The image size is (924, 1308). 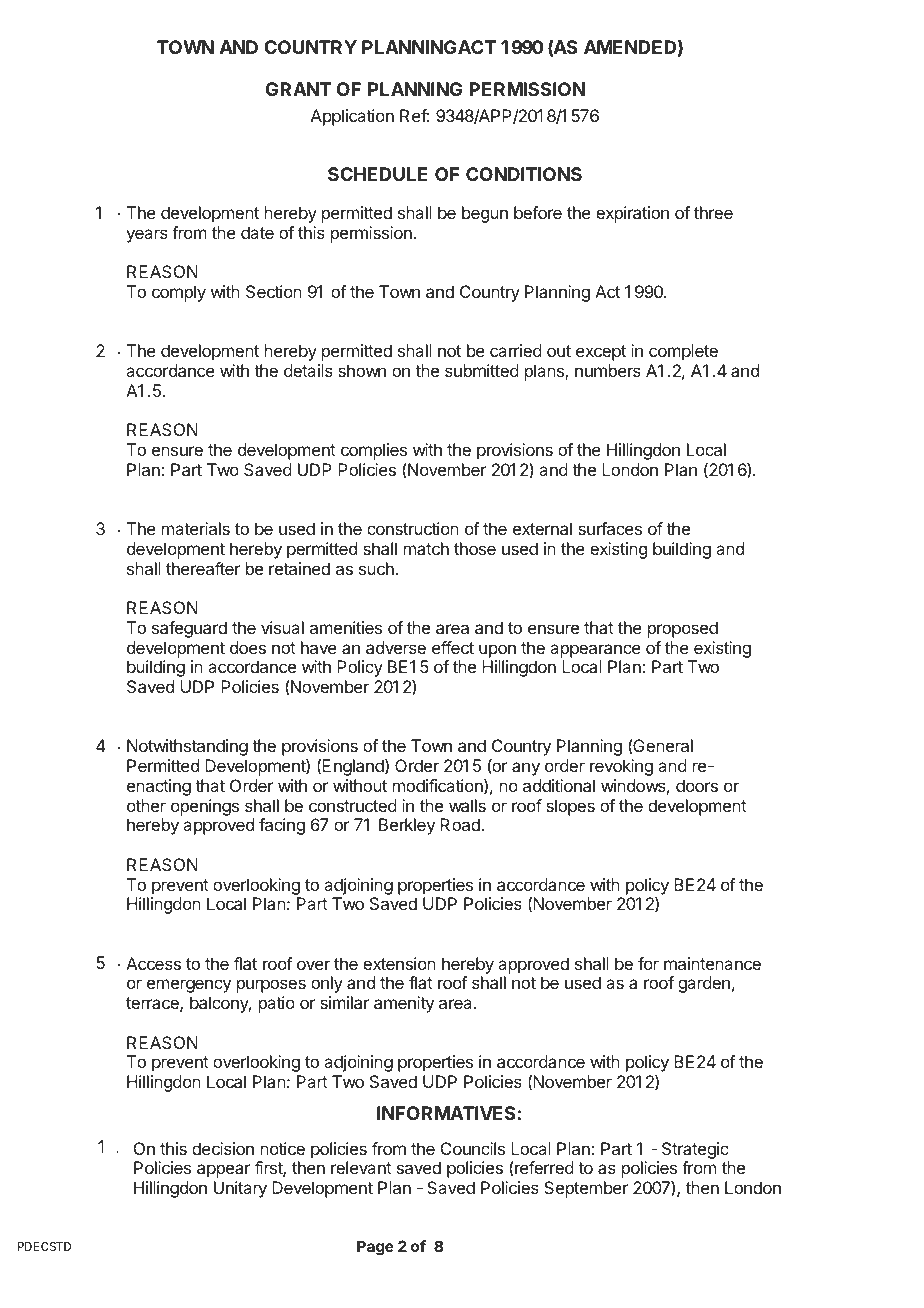 I want to click on maintenance, so click(x=712, y=963).
